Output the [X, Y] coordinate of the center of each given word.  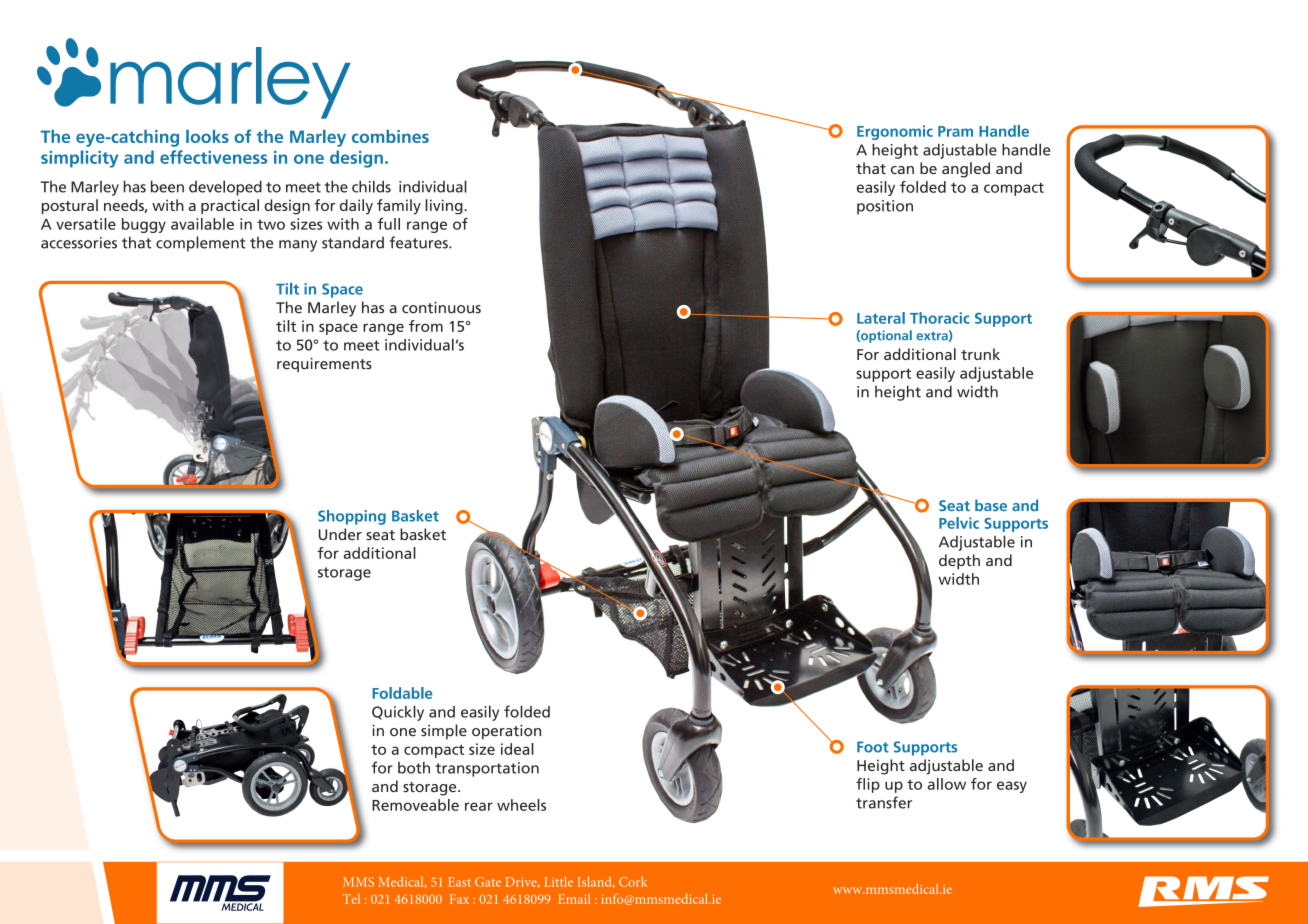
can [902, 170]
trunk [980, 354]
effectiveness [213, 157]
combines [390, 136]
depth [959, 561]
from [426, 326]
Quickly [398, 713]
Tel [351, 899]
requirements [324, 365]
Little [558, 881]
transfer [884, 802]
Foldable [402, 693]
